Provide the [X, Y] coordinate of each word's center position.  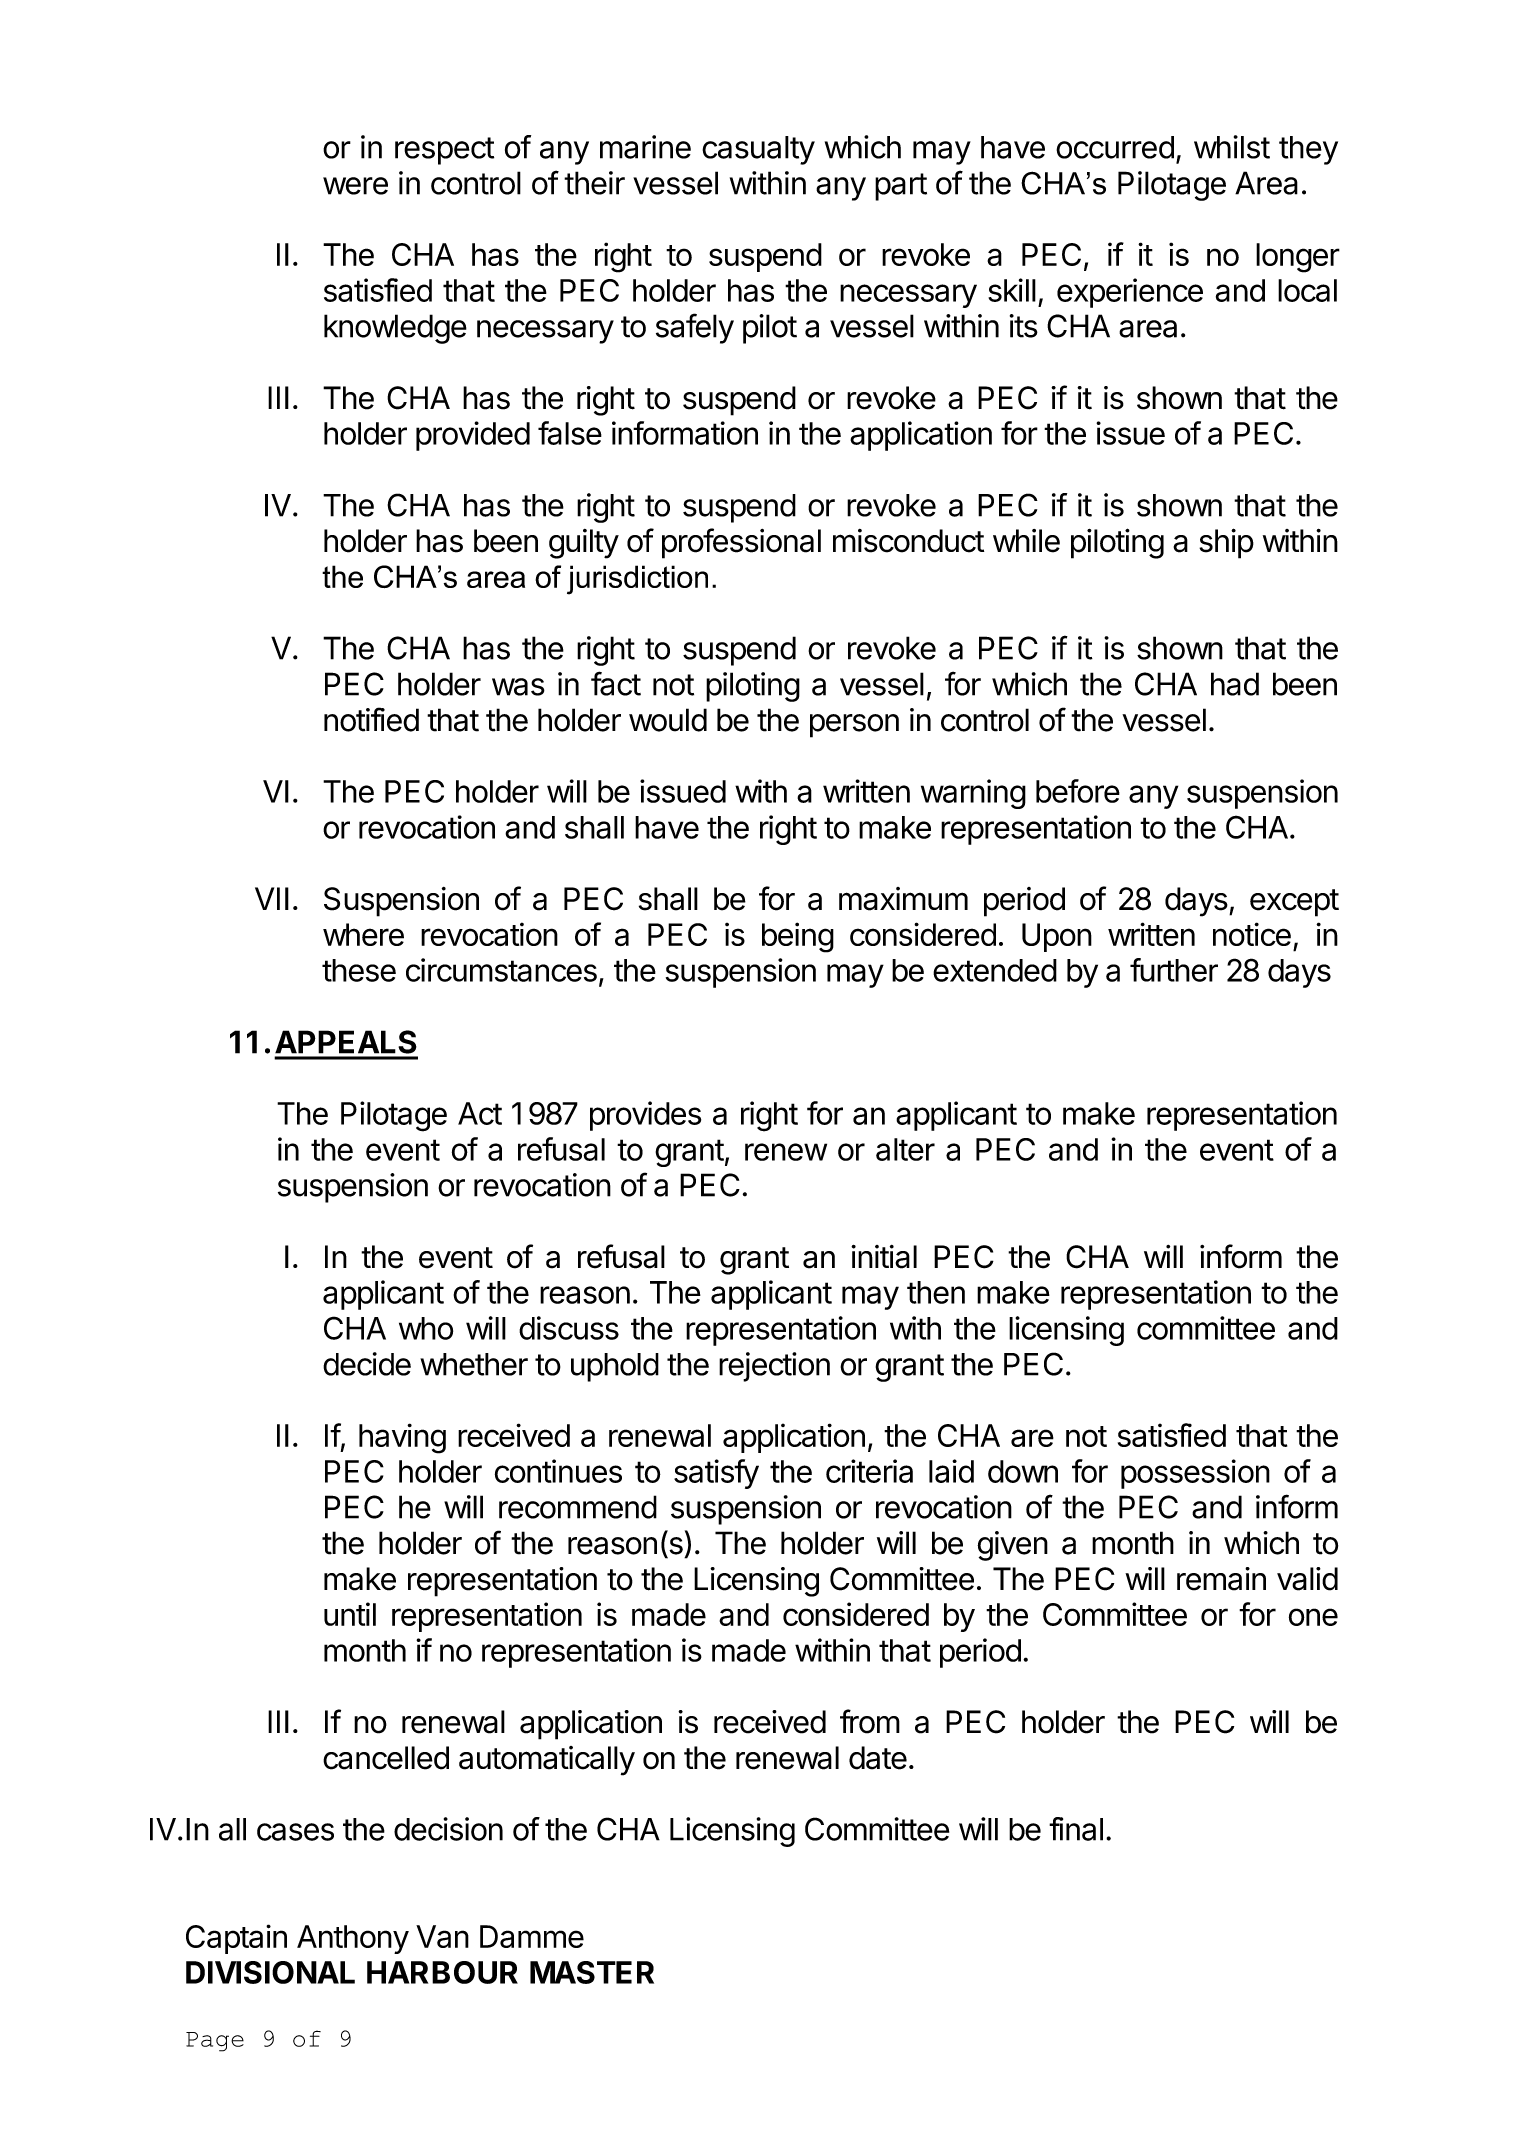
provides [645, 1116]
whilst [1232, 147]
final [1076, 1829]
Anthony [353, 1939]
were [355, 186]
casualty [758, 150]
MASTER [592, 1972]
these [359, 970]
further [1174, 970]
